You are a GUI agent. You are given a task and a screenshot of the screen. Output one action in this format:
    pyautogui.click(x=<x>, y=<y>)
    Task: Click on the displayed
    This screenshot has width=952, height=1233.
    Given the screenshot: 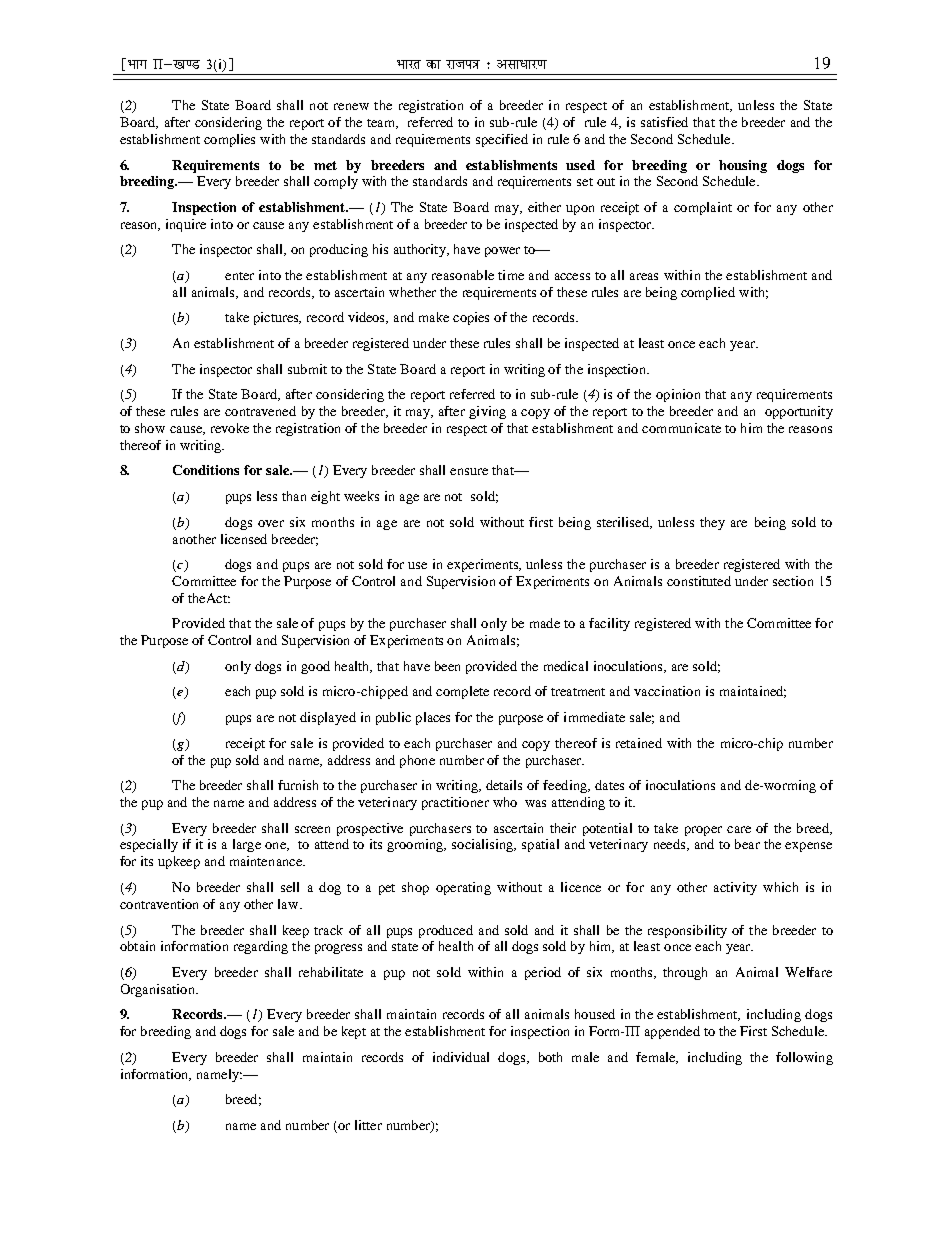 What is the action you would take?
    pyautogui.click(x=328, y=718)
